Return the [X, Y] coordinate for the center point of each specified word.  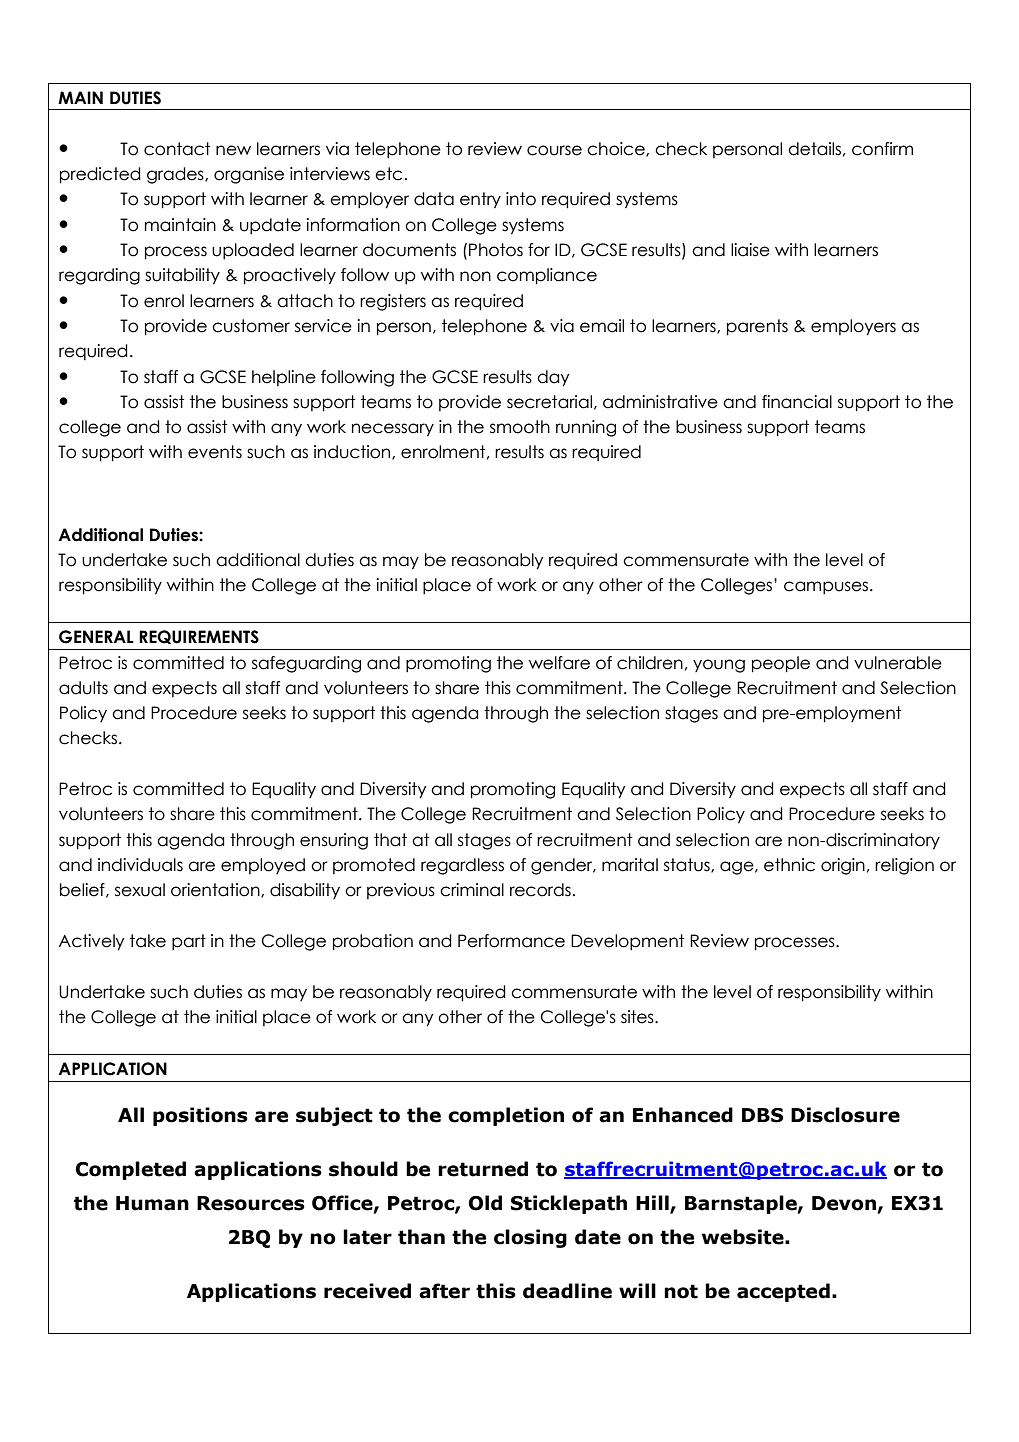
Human [152, 1203]
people [781, 664]
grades [176, 175]
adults [83, 688]
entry [480, 200]
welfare [559, 663]
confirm [882, 149]
